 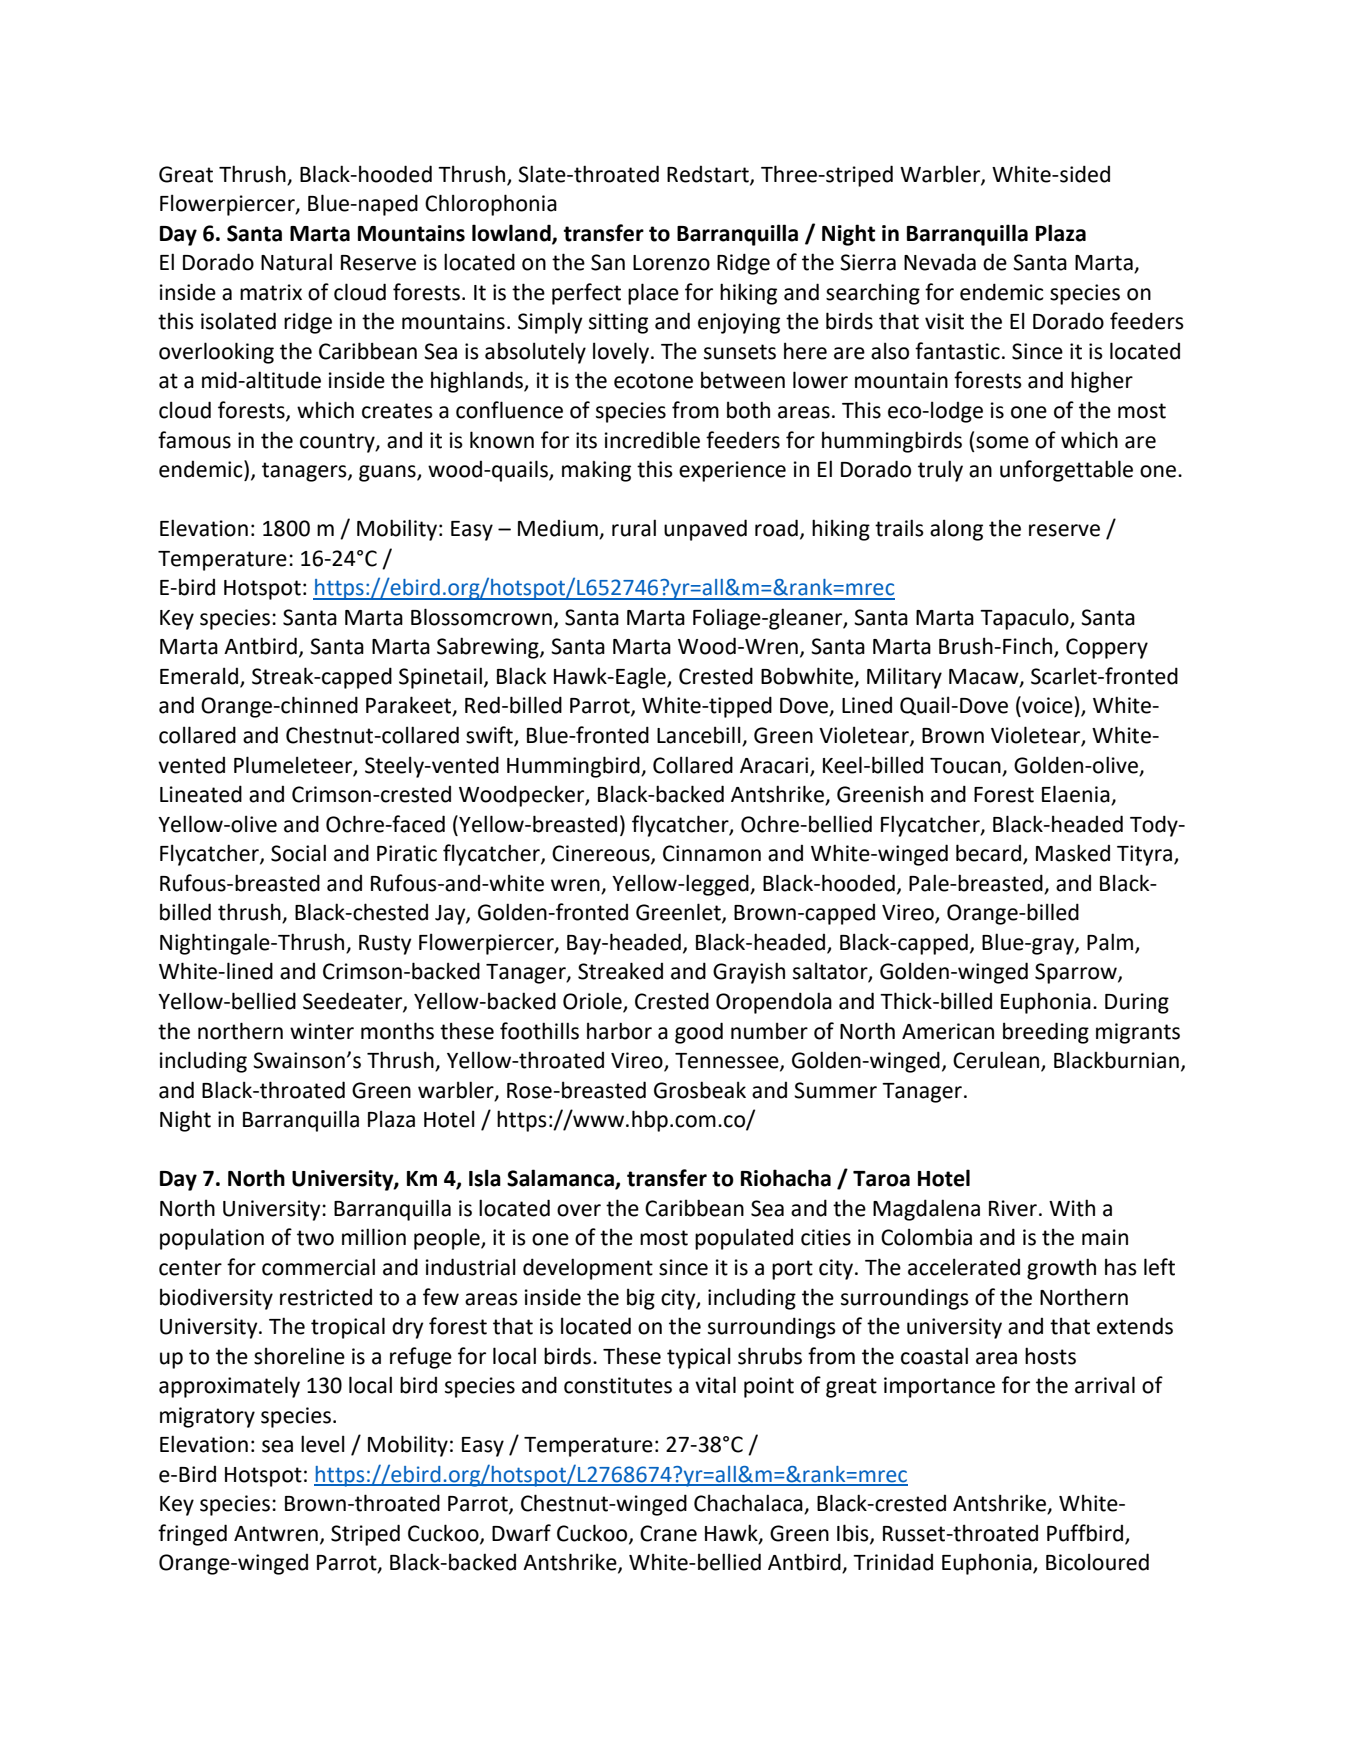 I want to click on Rusty, so click(x=385, y=945).
